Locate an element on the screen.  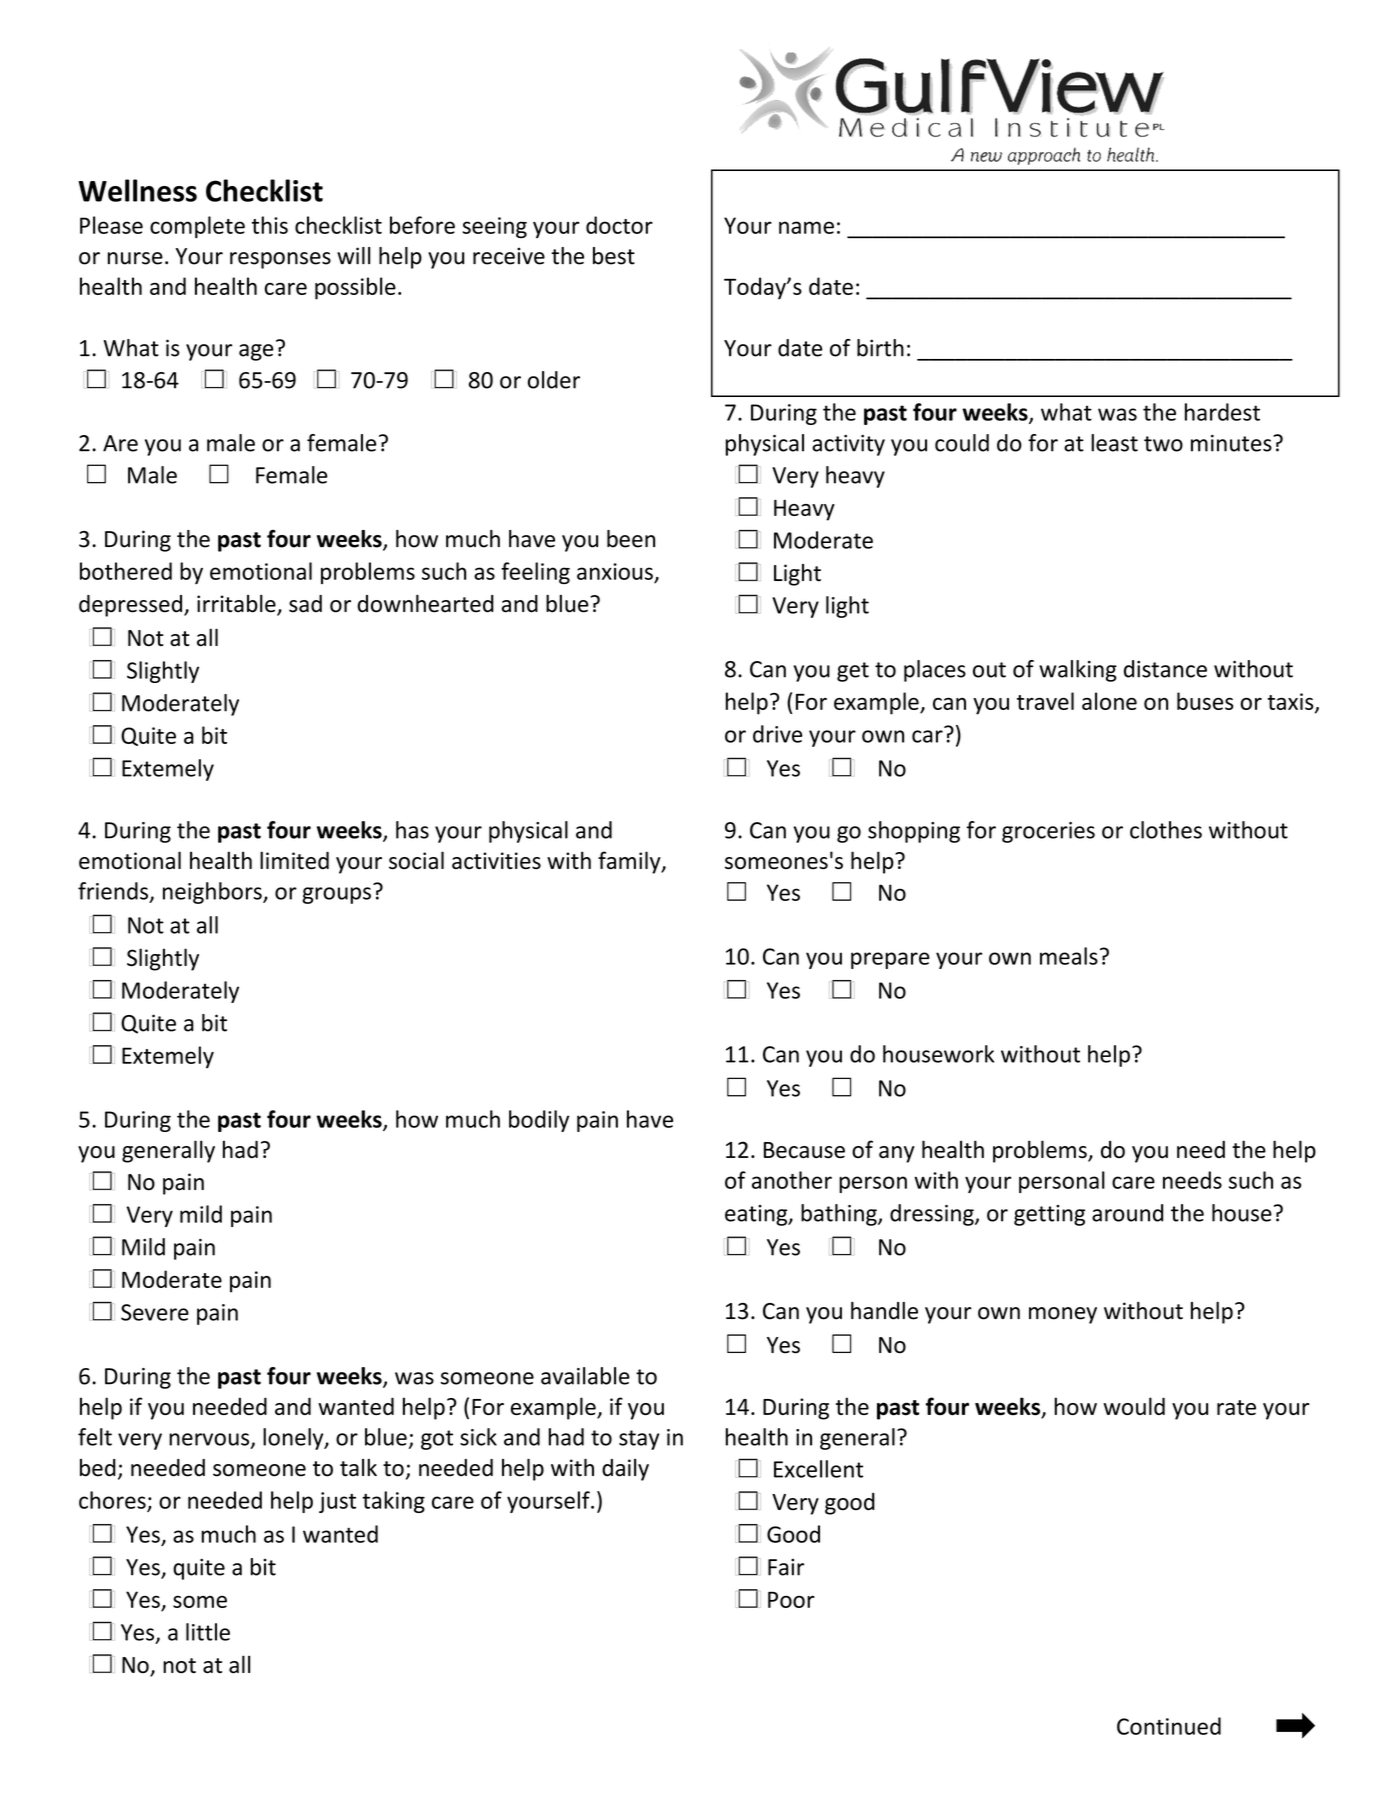
little is located at coordinates (208, 1632).
